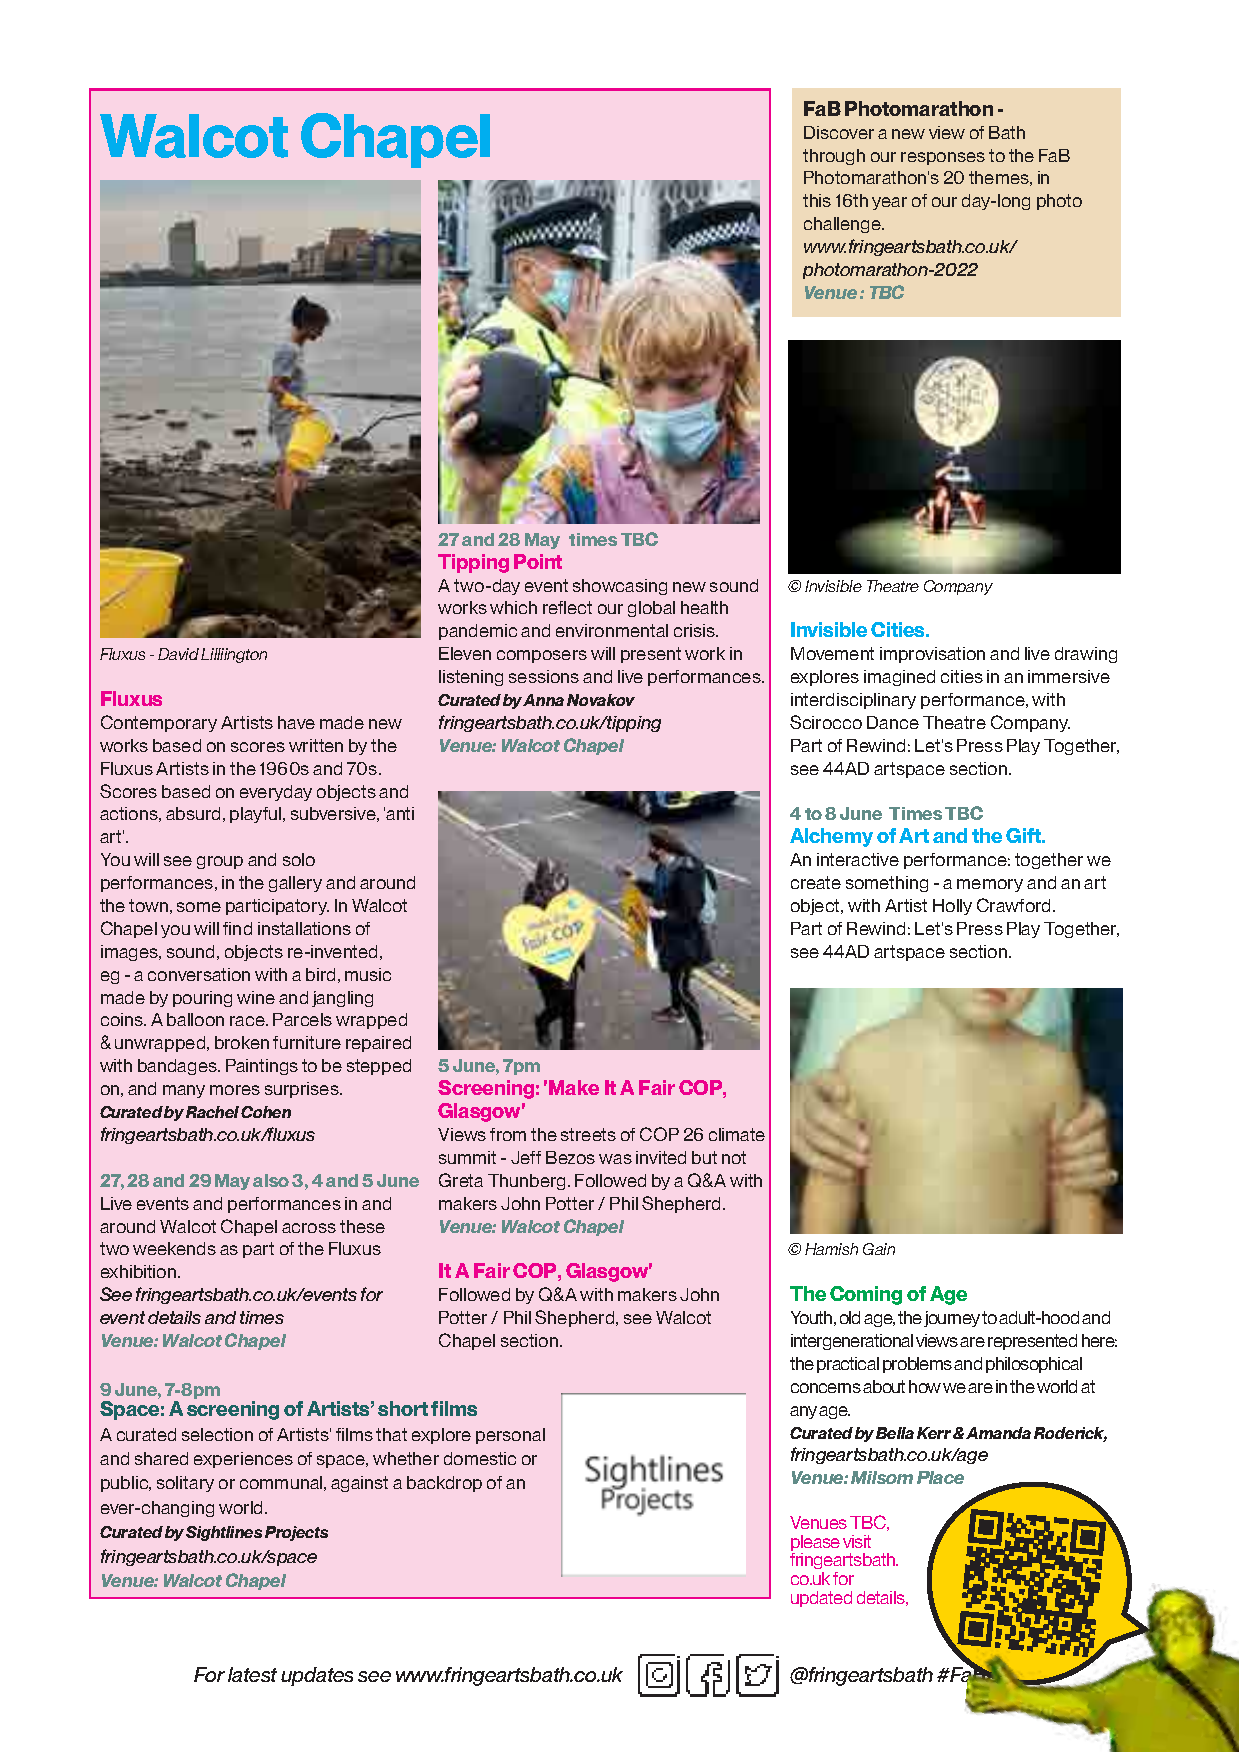 This image has width=1239, height=1752. What do you see at coordinates (237, 928) in the image?
I see `find` at bounding box center [237, 928].
